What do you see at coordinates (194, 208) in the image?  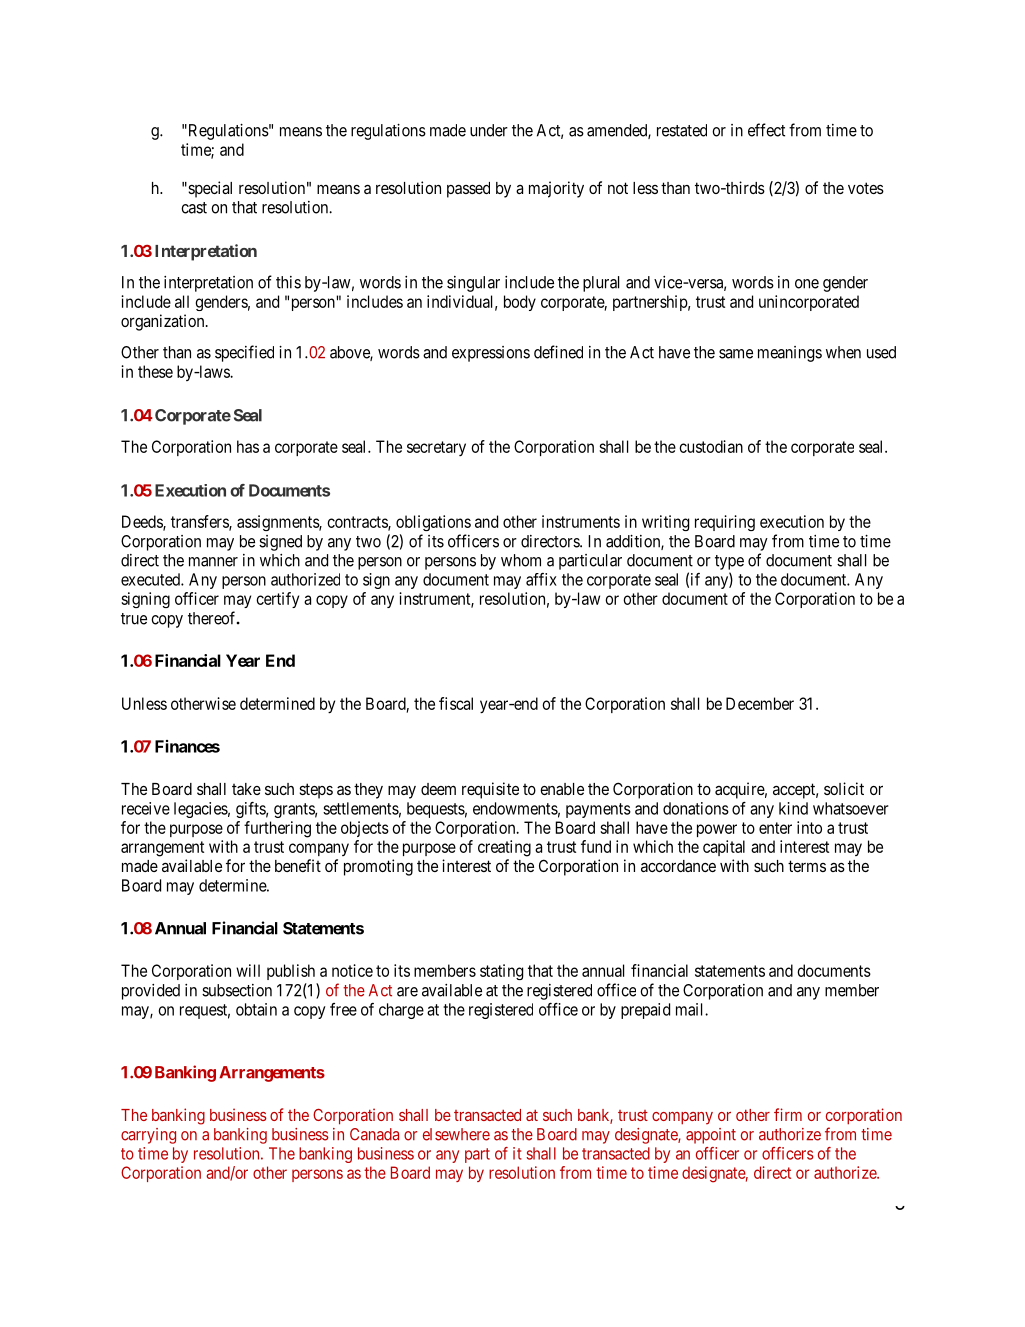 I see `cast` at bounding box center [194, 208].
